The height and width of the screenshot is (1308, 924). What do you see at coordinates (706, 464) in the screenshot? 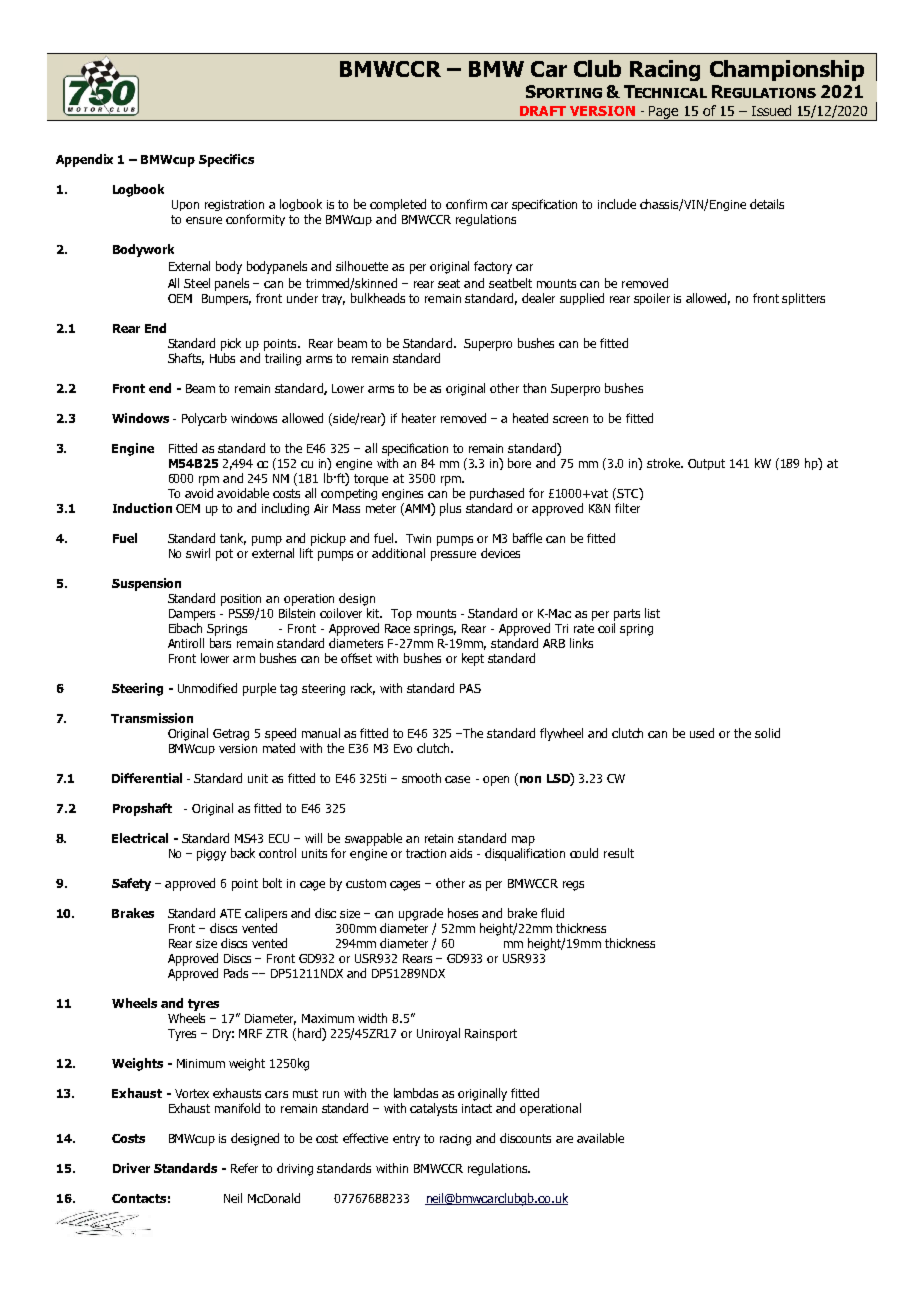
I see `Output` at bounding box center [706, 464].
